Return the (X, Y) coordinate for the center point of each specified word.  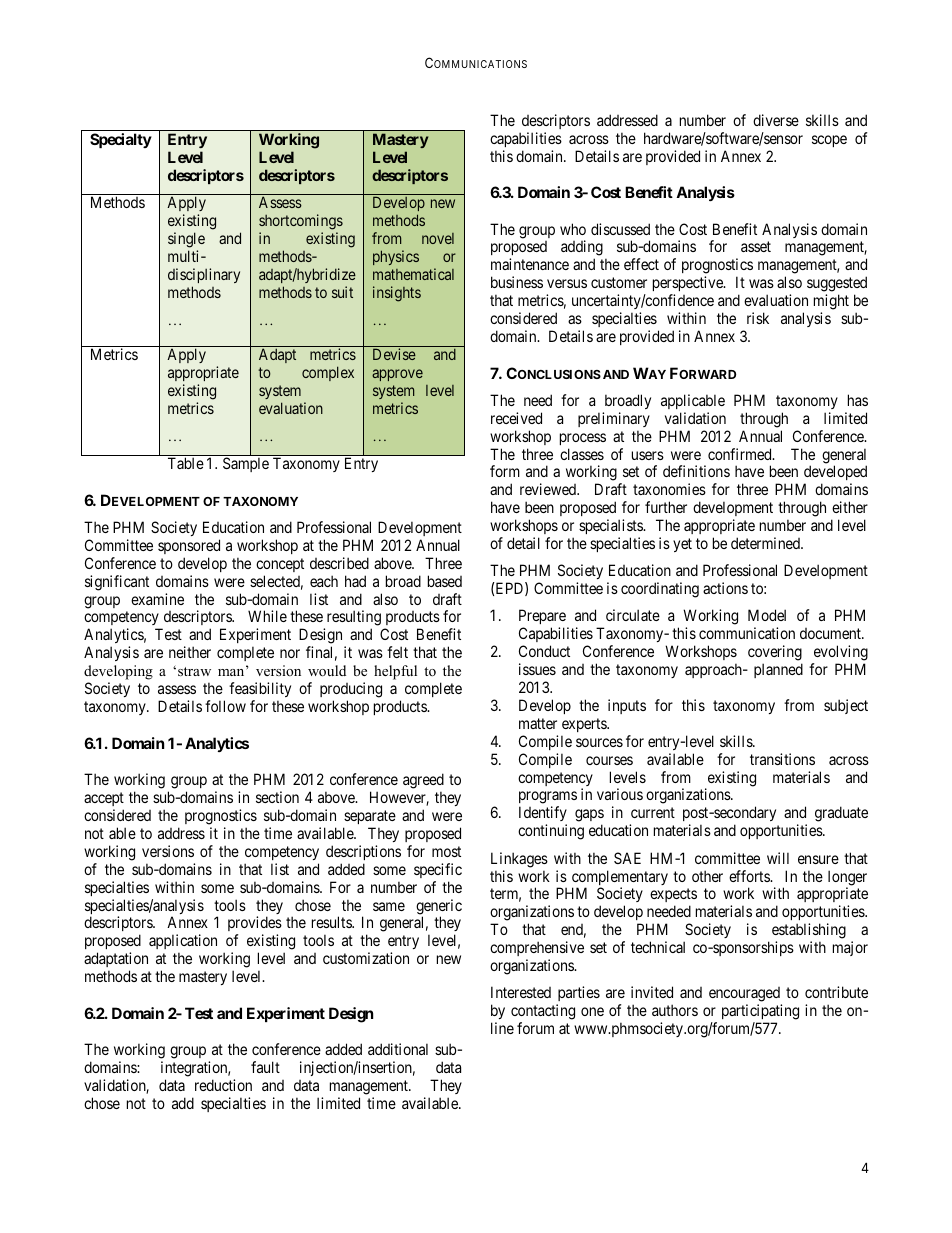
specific (438, 870)
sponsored (189, 546)
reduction (223, 1085)
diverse (776, 120)
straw (194, 671)
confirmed (741, 454)
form (505, 471)
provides (255, 925)
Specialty (121, 140)
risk (758, 318)
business (517, 282)
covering (775, 654)
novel (438, 238)
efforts (750, 876)
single (186, 240)
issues (537, 669)
